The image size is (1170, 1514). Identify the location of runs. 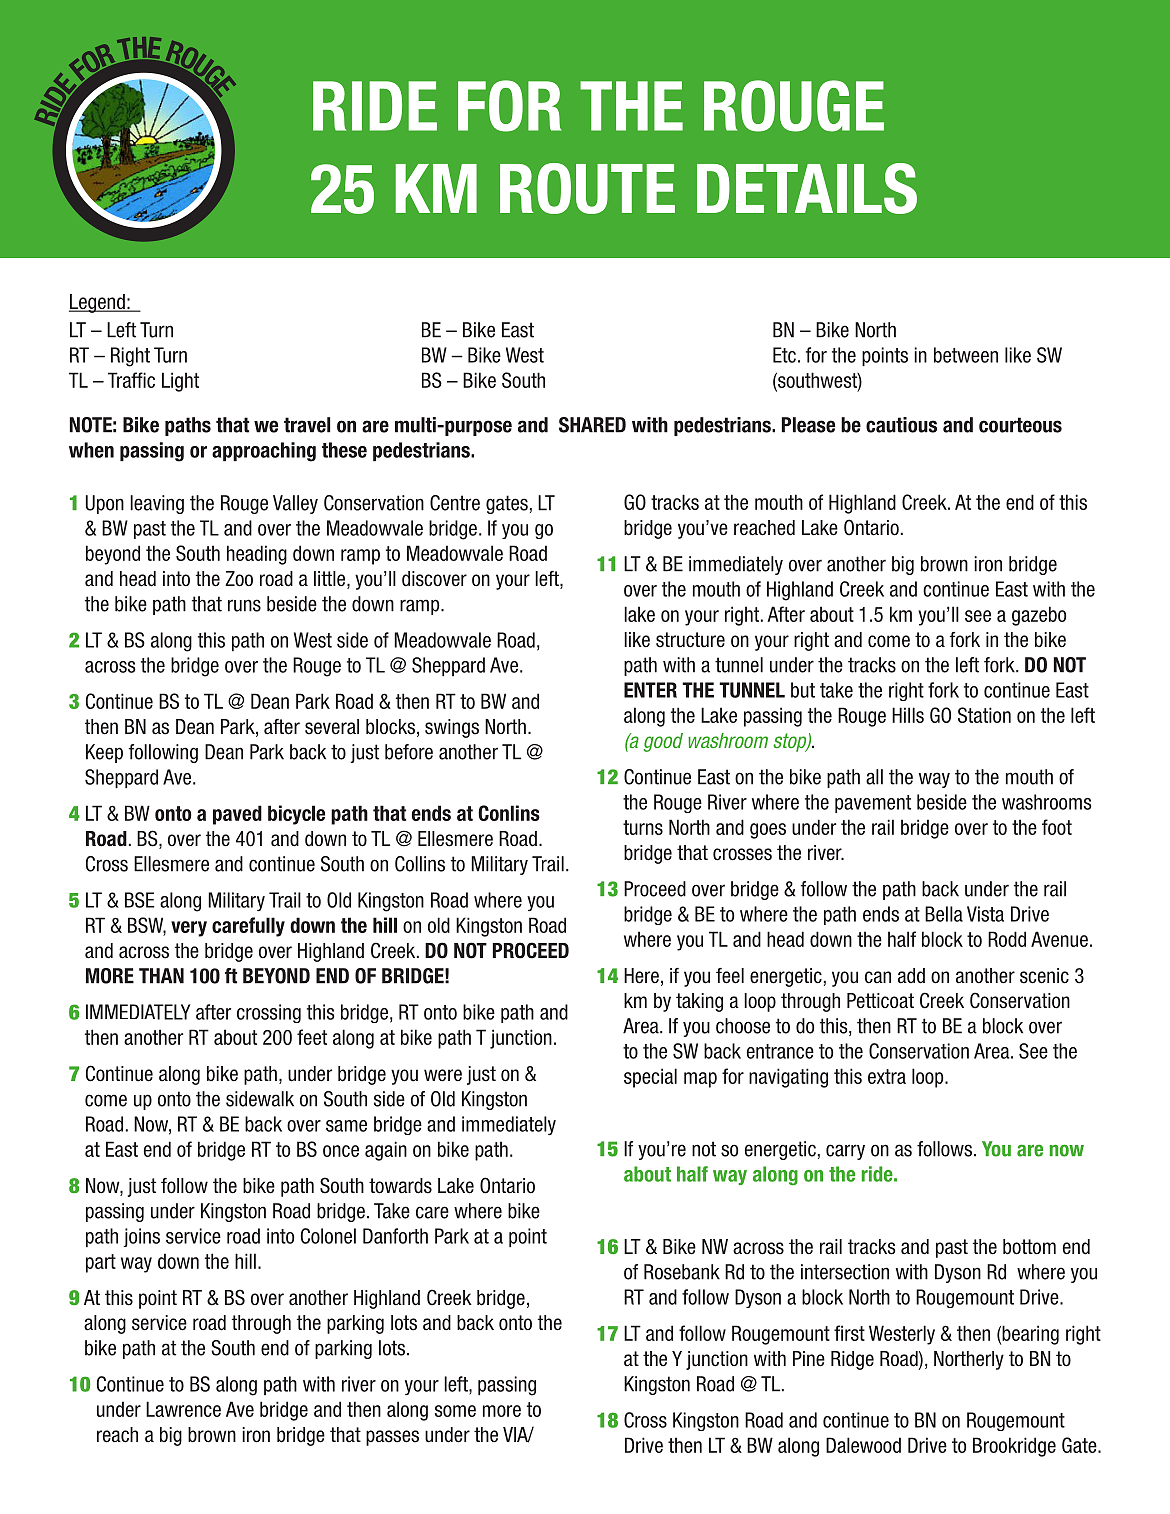
(244, 605).
